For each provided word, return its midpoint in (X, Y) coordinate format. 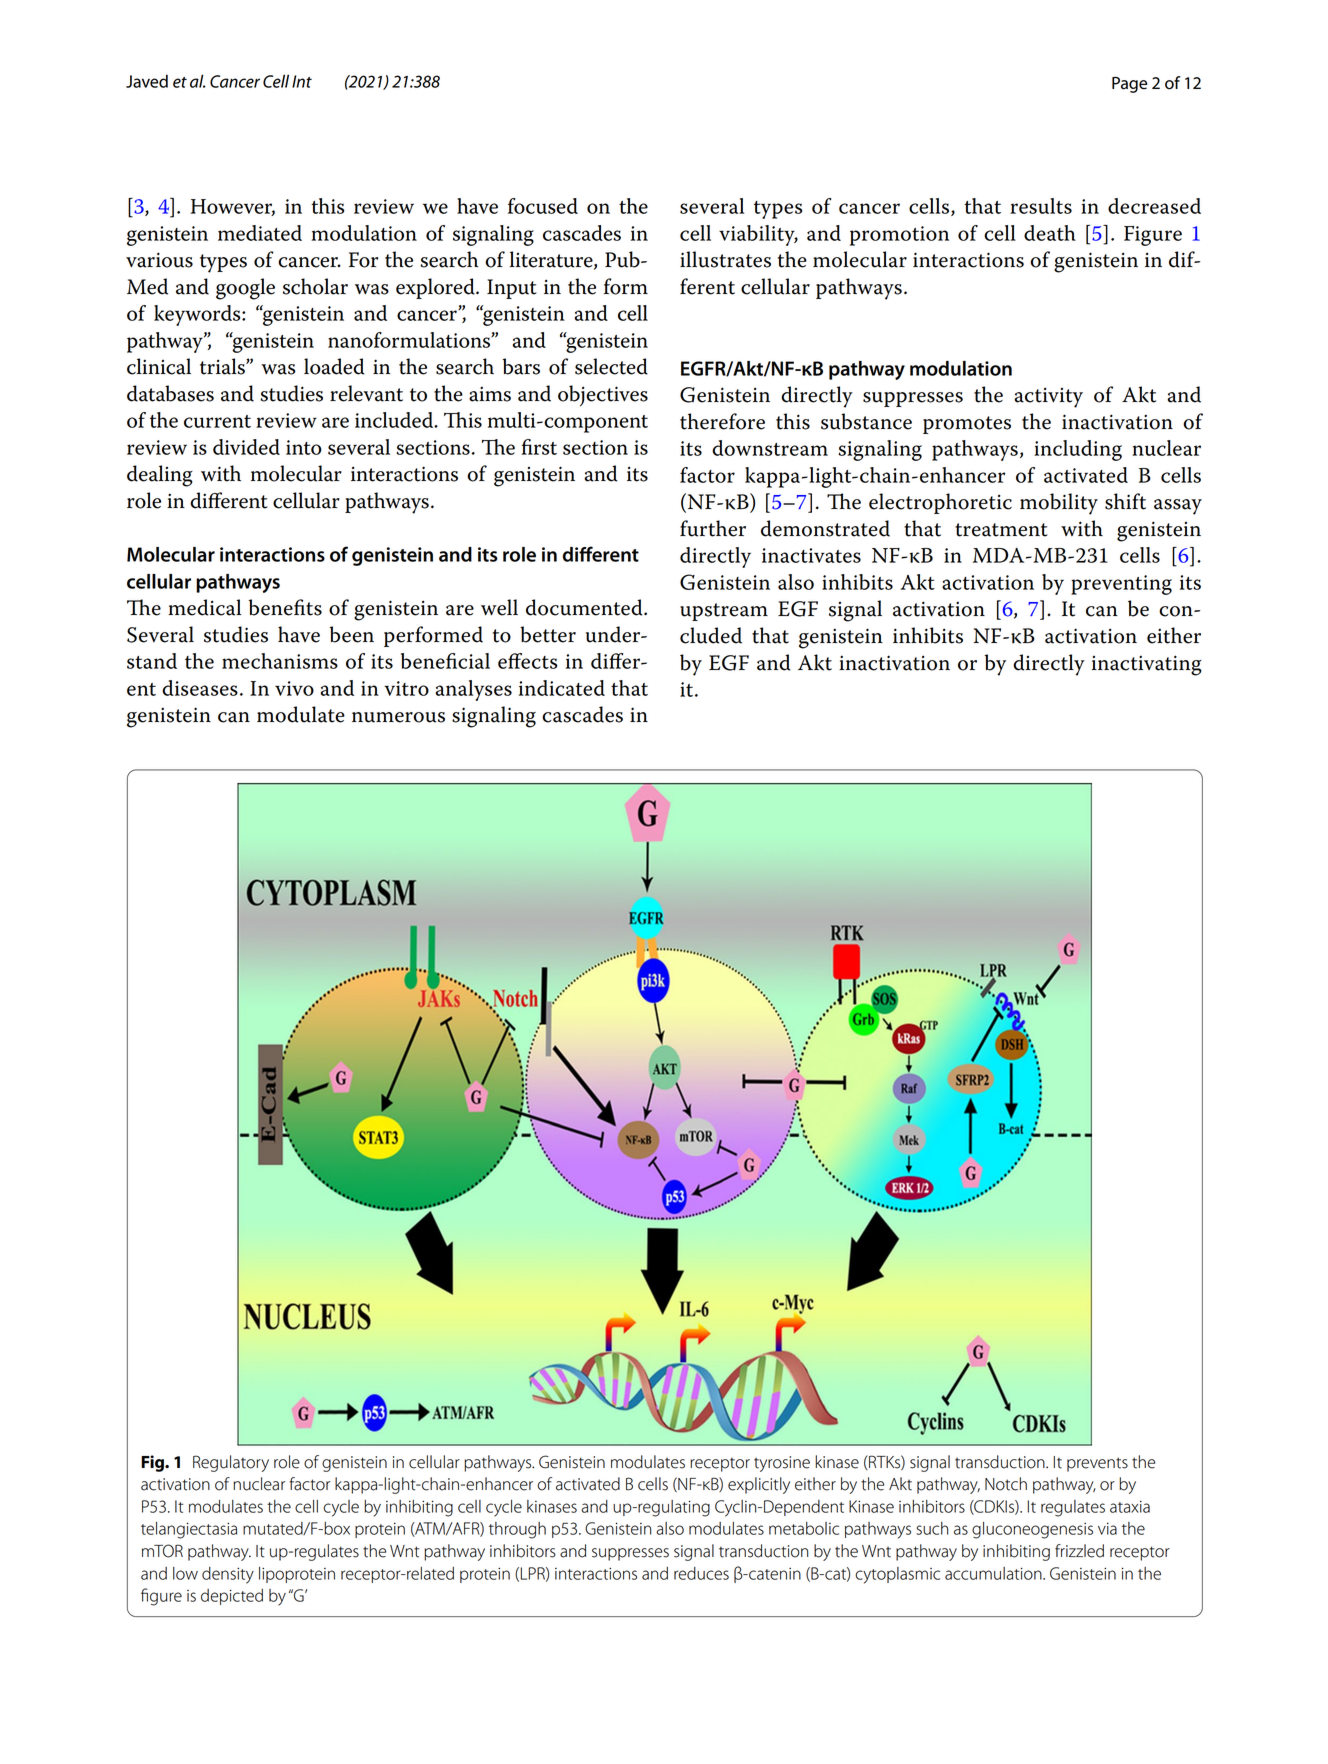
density (228, 1575)
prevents (1097, 1464)
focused (543, 206)
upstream (724, 612)
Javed (147, 81)
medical (204, 607)
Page (1129, 85)
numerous (398, 717)
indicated (562, 688)
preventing (1121, 585)
